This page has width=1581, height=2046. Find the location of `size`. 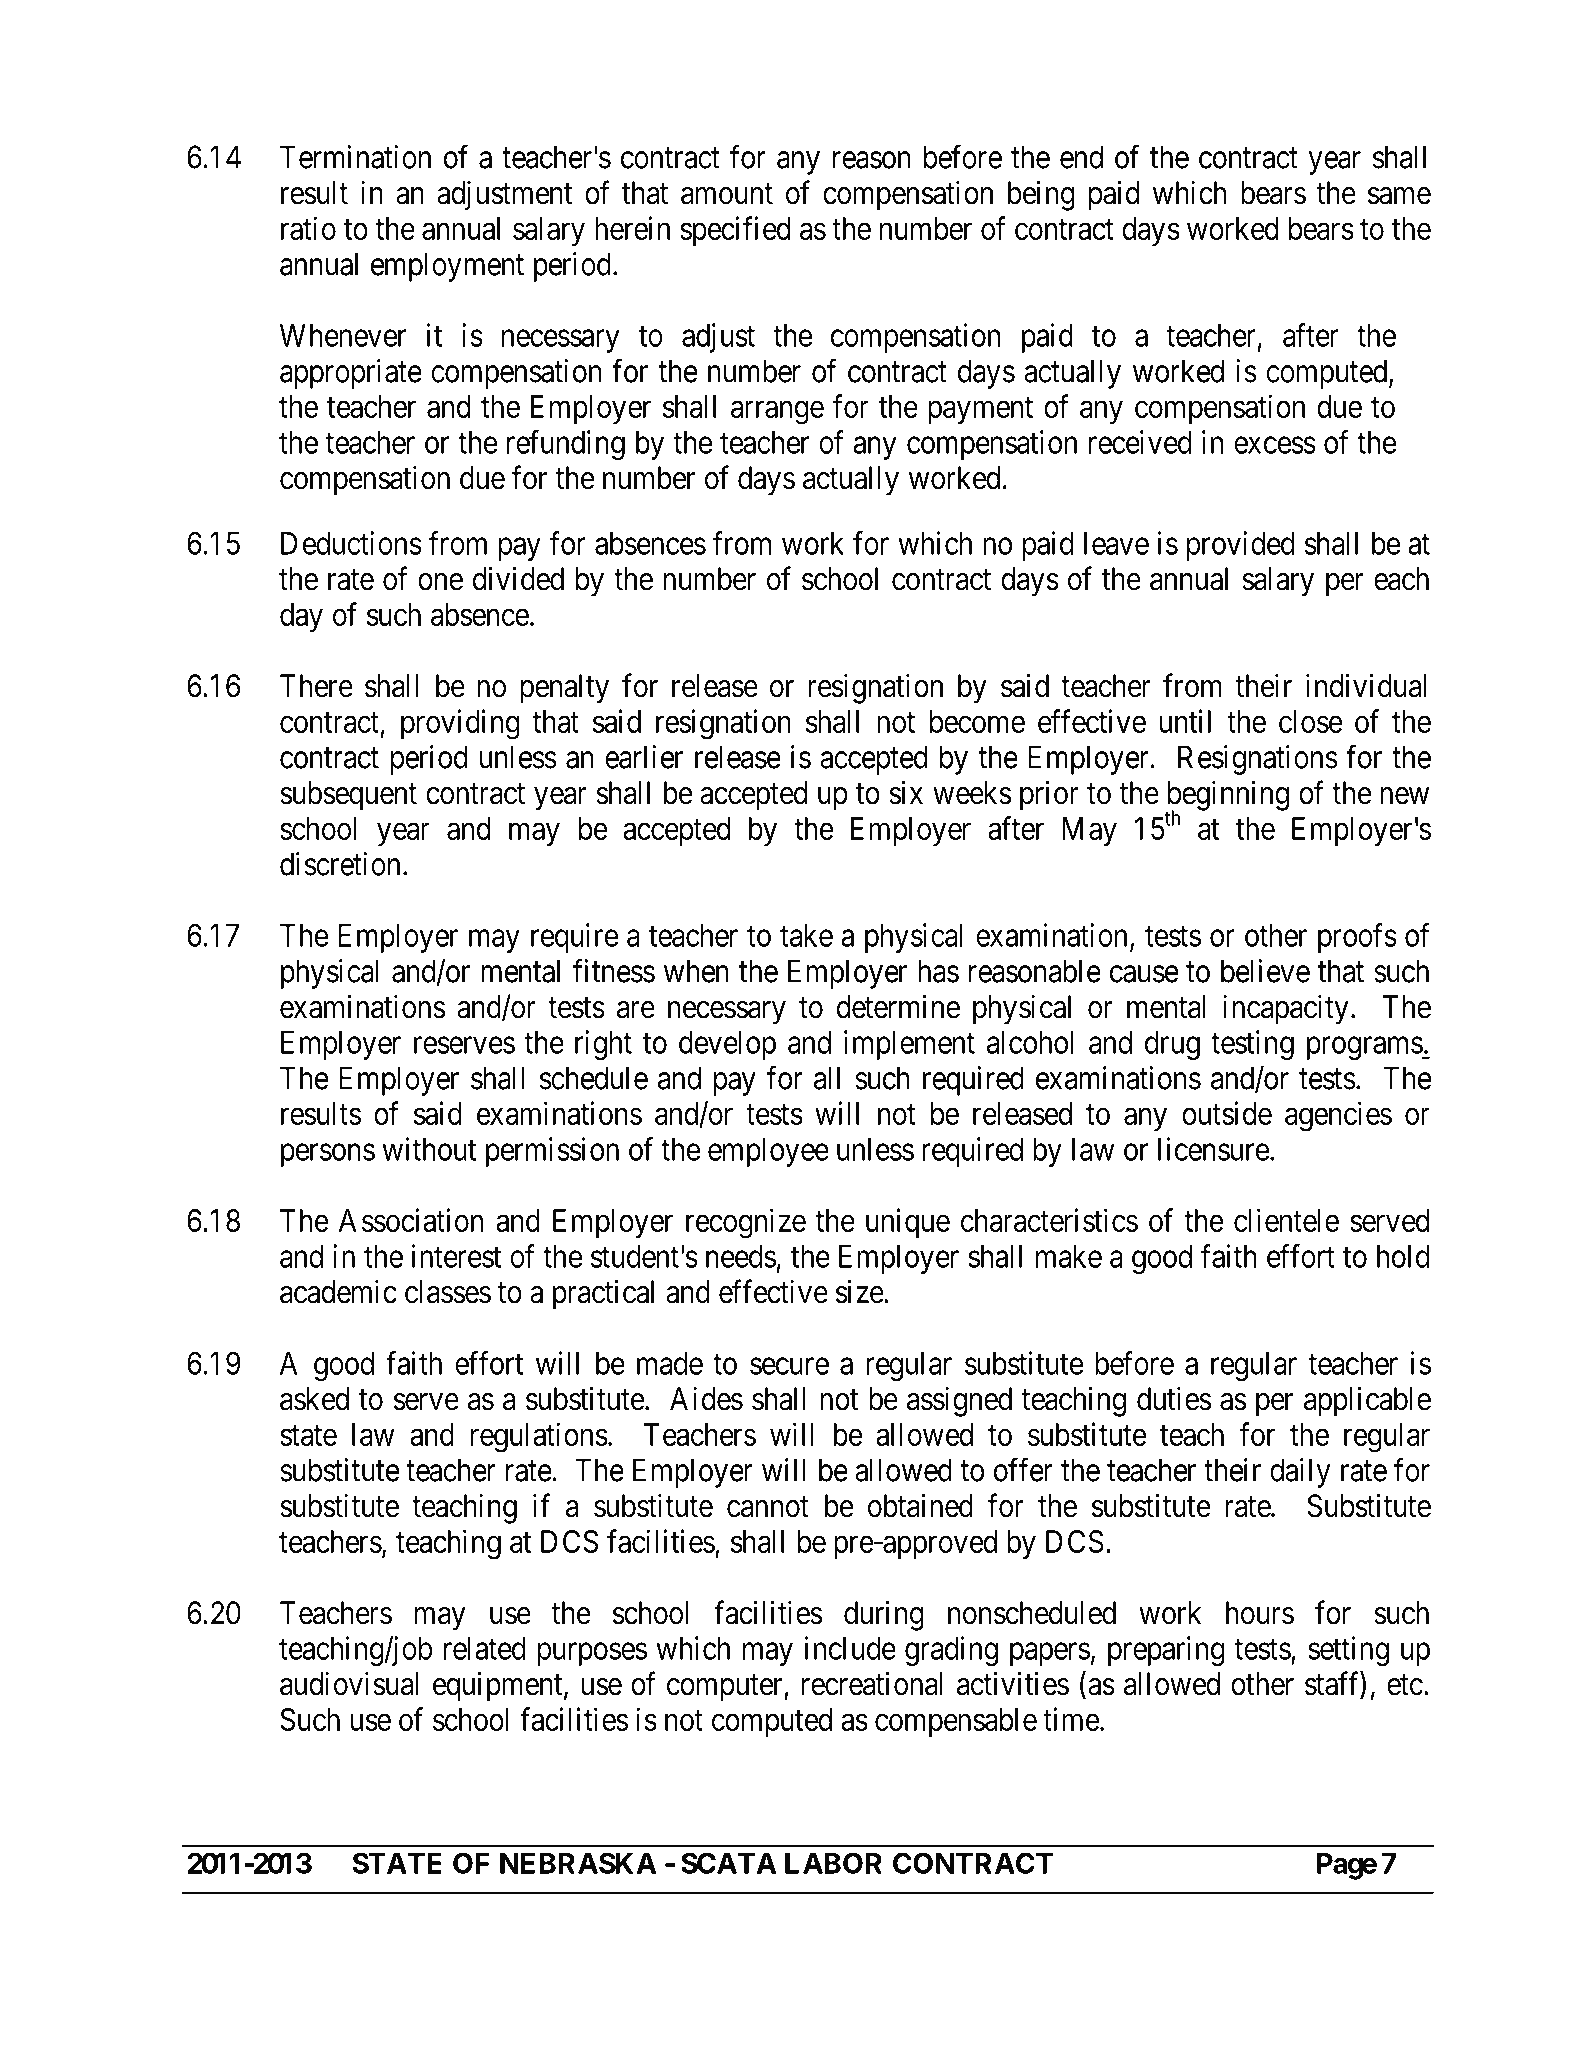

size is located at coordinates (860, 1291).
